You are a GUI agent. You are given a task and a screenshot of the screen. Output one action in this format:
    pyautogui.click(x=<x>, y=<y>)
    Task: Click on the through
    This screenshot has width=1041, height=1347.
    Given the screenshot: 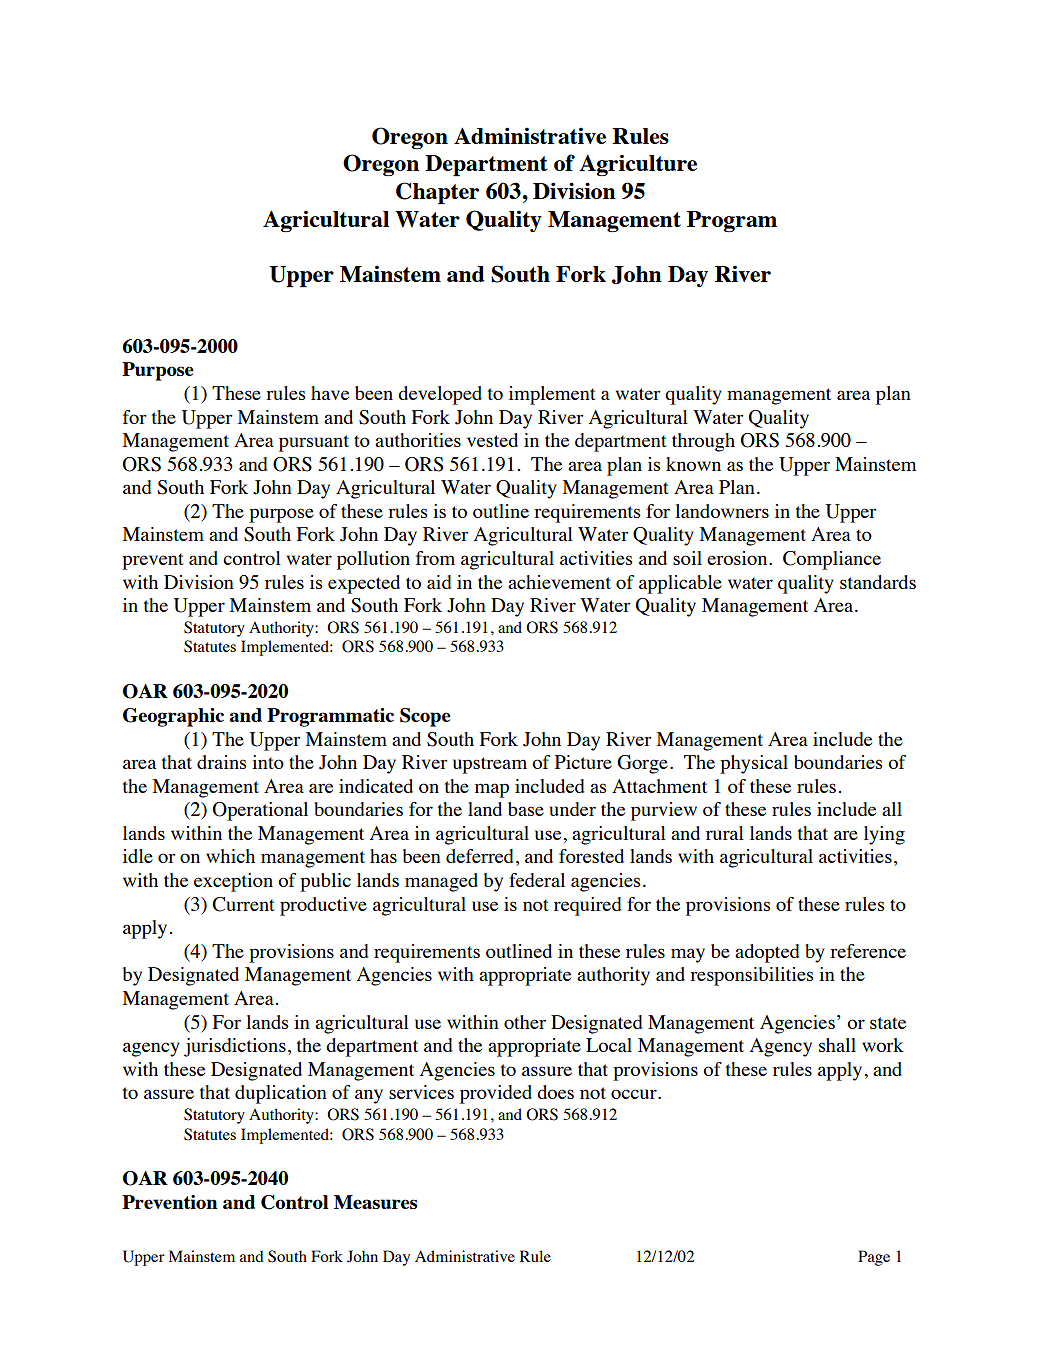 What is the action you would take?
    pyautogui.click(x=703, y=442)
